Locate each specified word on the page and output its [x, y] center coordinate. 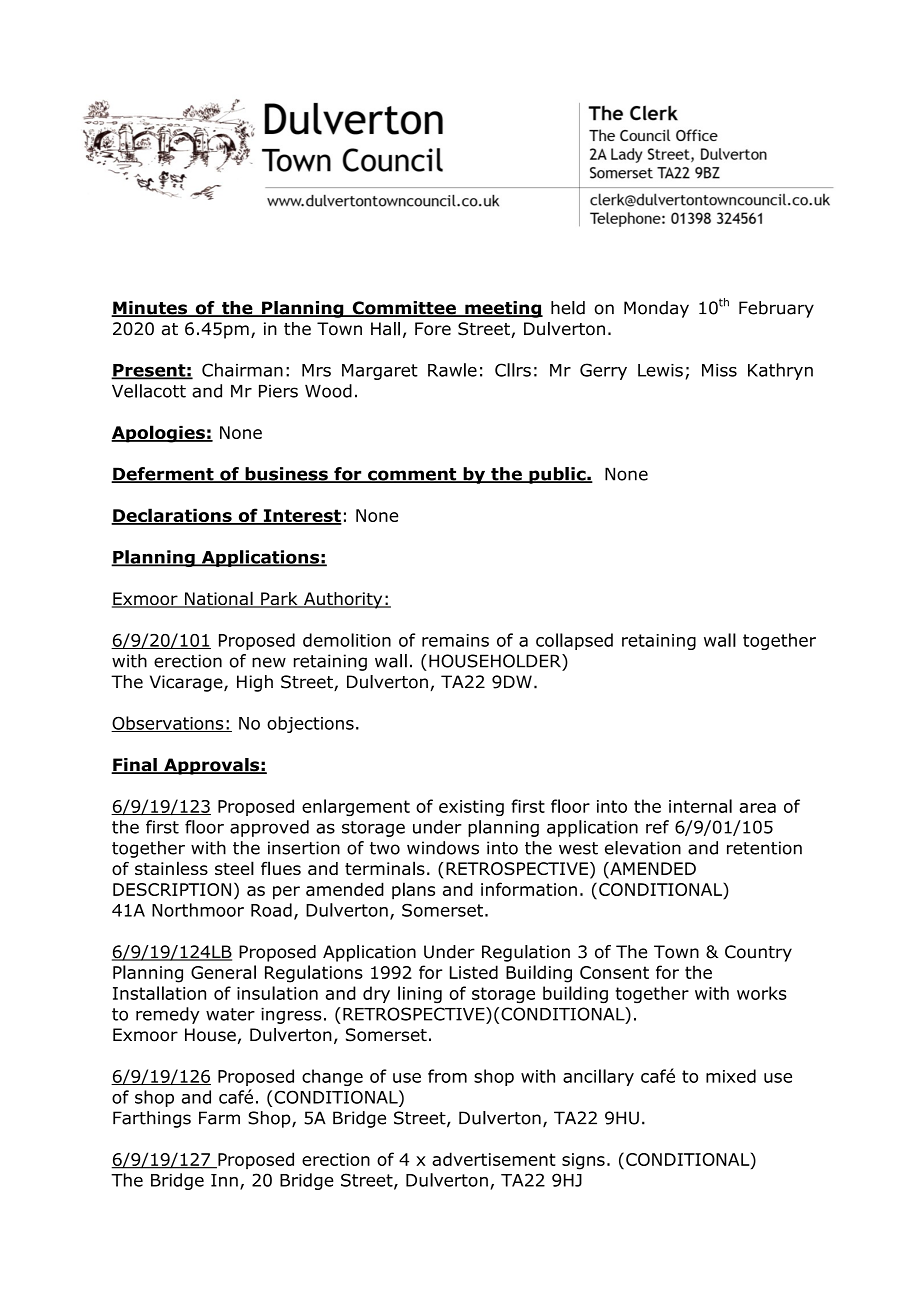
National [219, 599]
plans [413, 891]
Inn [224, 1180]
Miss [719, 370]
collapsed [574, 641]
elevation [643, 848]
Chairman [242, 370]
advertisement [494, 1159]
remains [455, 640]
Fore [433, 329]
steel [234, 868]
